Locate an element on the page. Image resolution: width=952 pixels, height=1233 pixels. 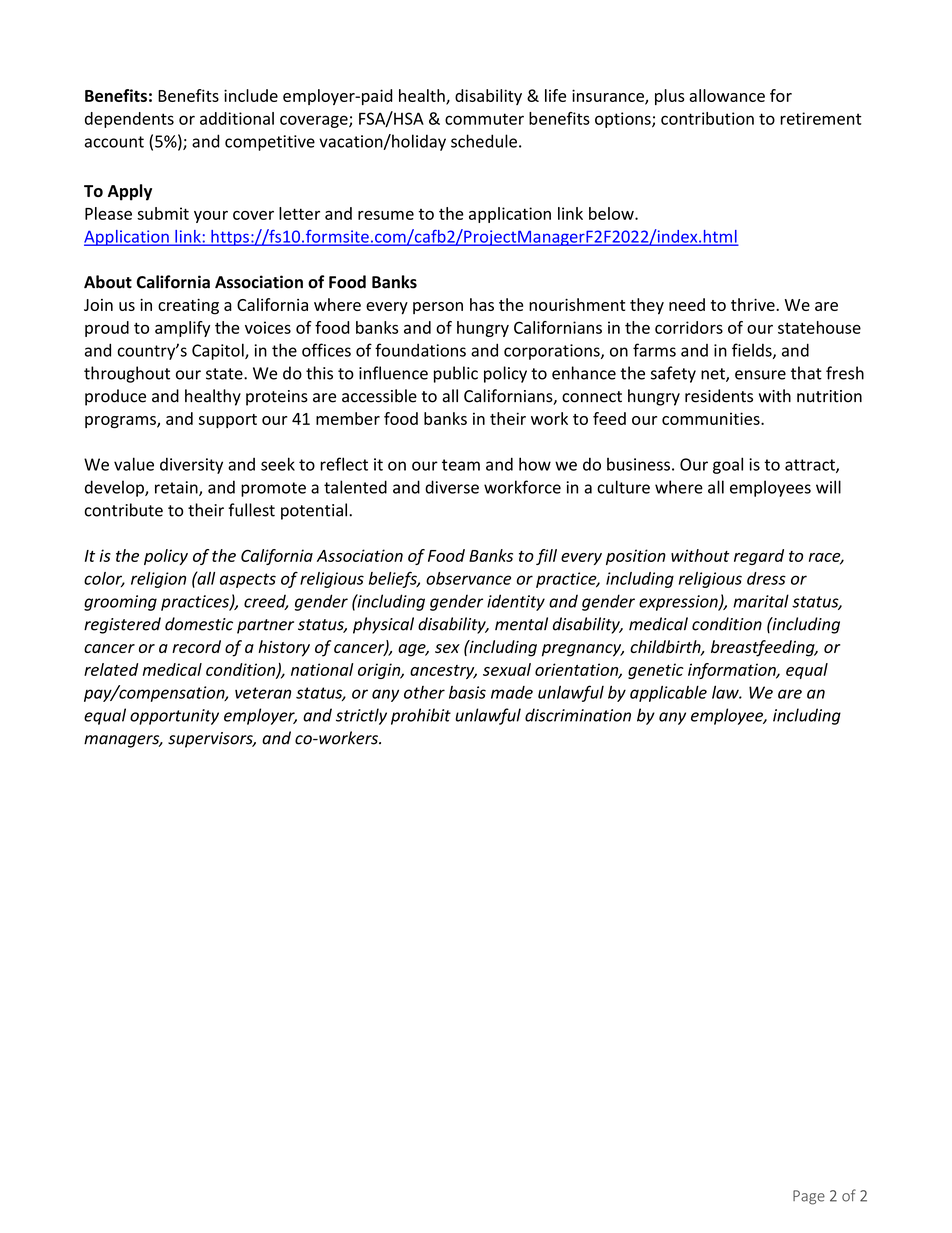
public is located at coordinates (456, 374).
